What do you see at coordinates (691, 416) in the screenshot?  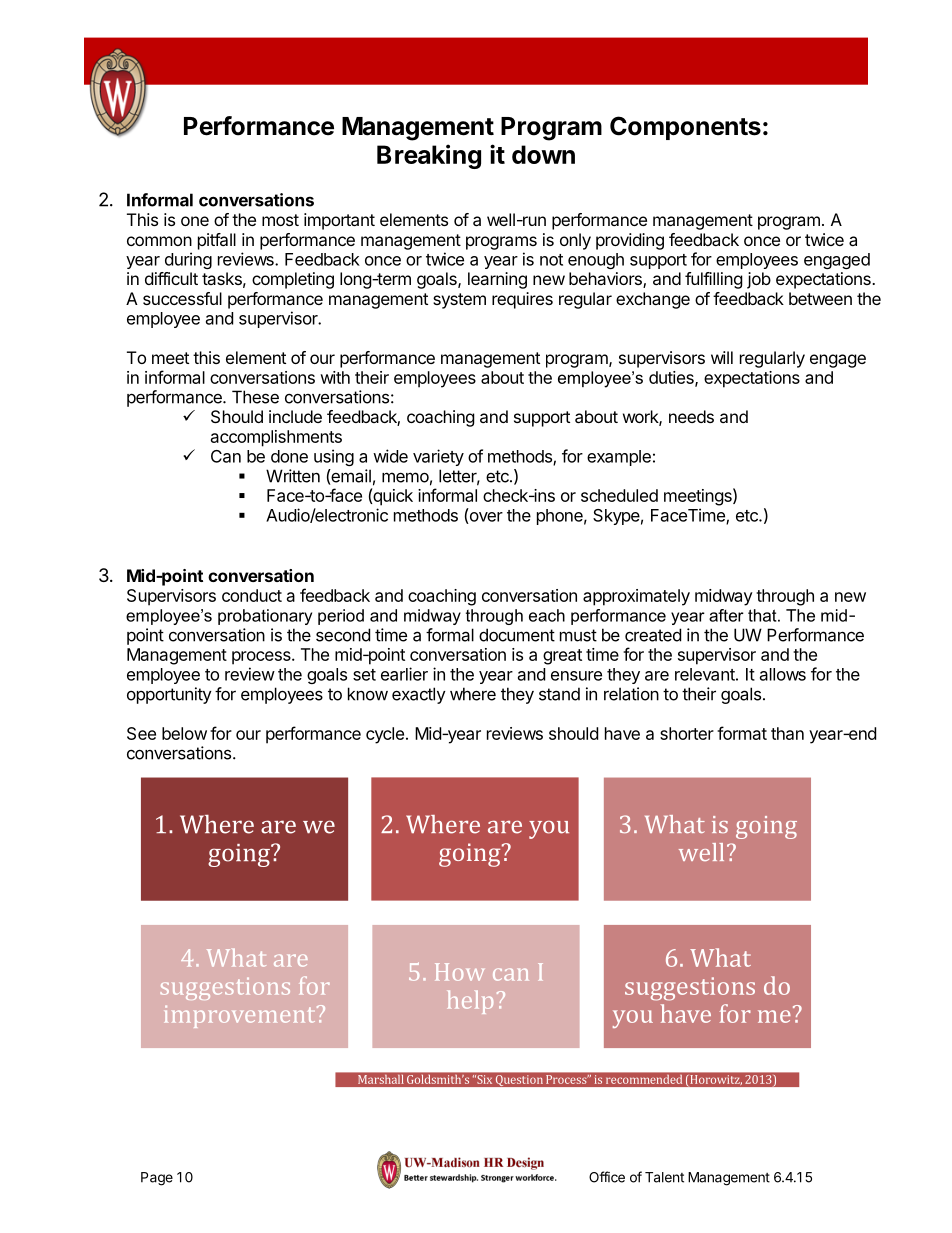 I see `needs` at bounding box center [691, 416].
